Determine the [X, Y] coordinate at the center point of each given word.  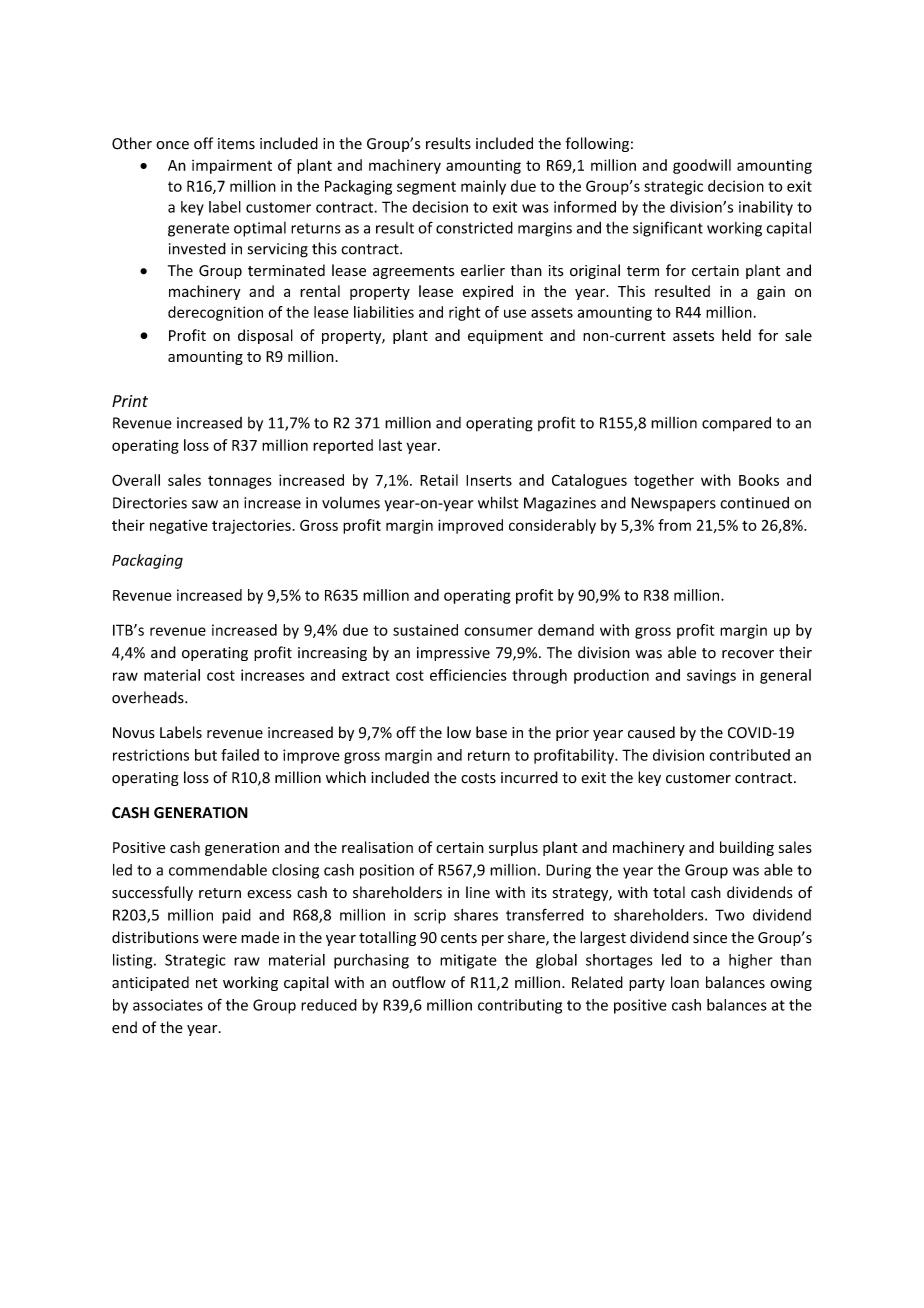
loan [685, 982]
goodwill [702, 166]
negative [179, 527]
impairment [232, 167]
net [207, 983]
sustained [425, 630]
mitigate [468, 961]
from [674, 525]
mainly [483, 187]
